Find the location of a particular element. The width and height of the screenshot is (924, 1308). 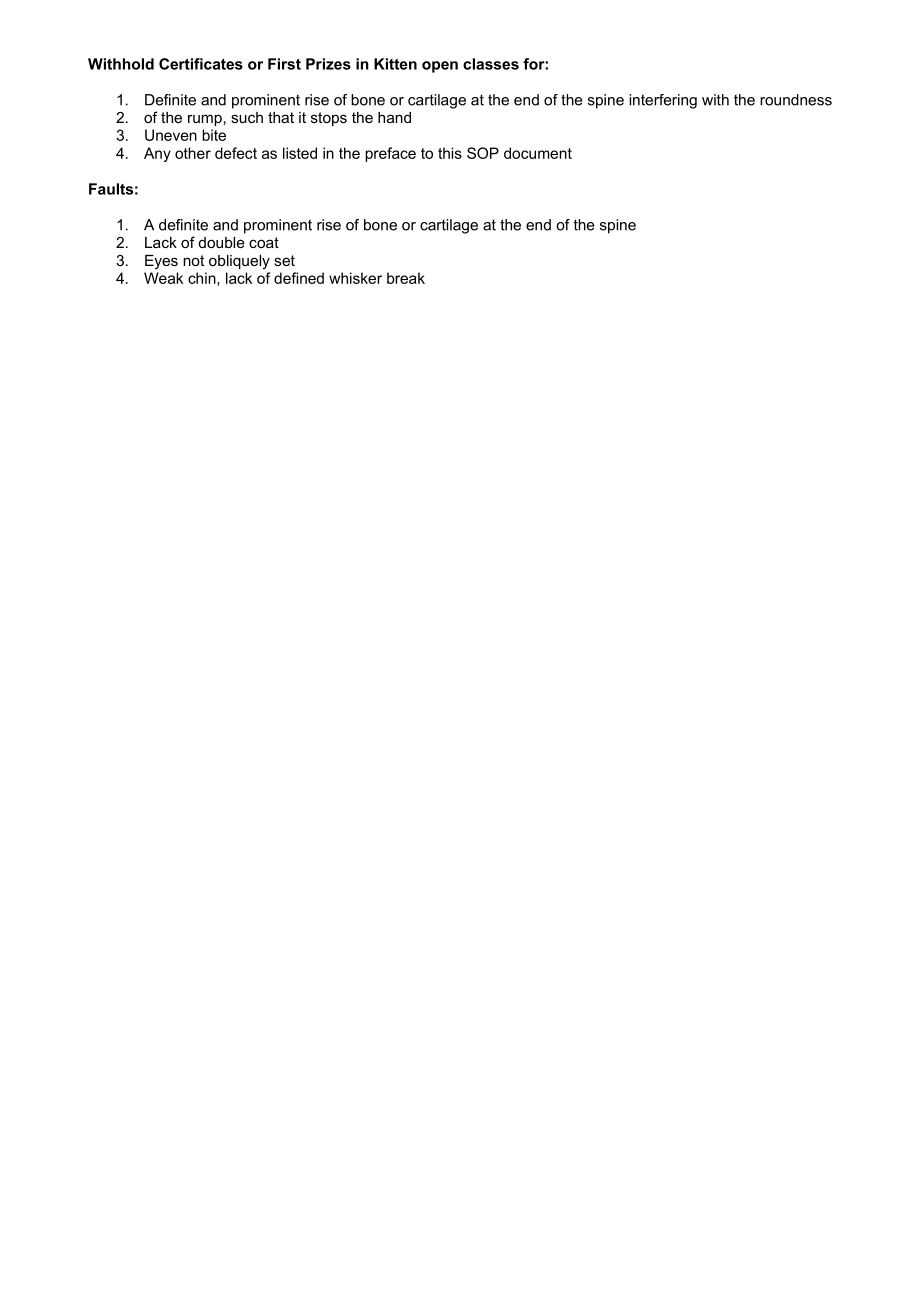

obliquely is located at coordinates (239, 262).
